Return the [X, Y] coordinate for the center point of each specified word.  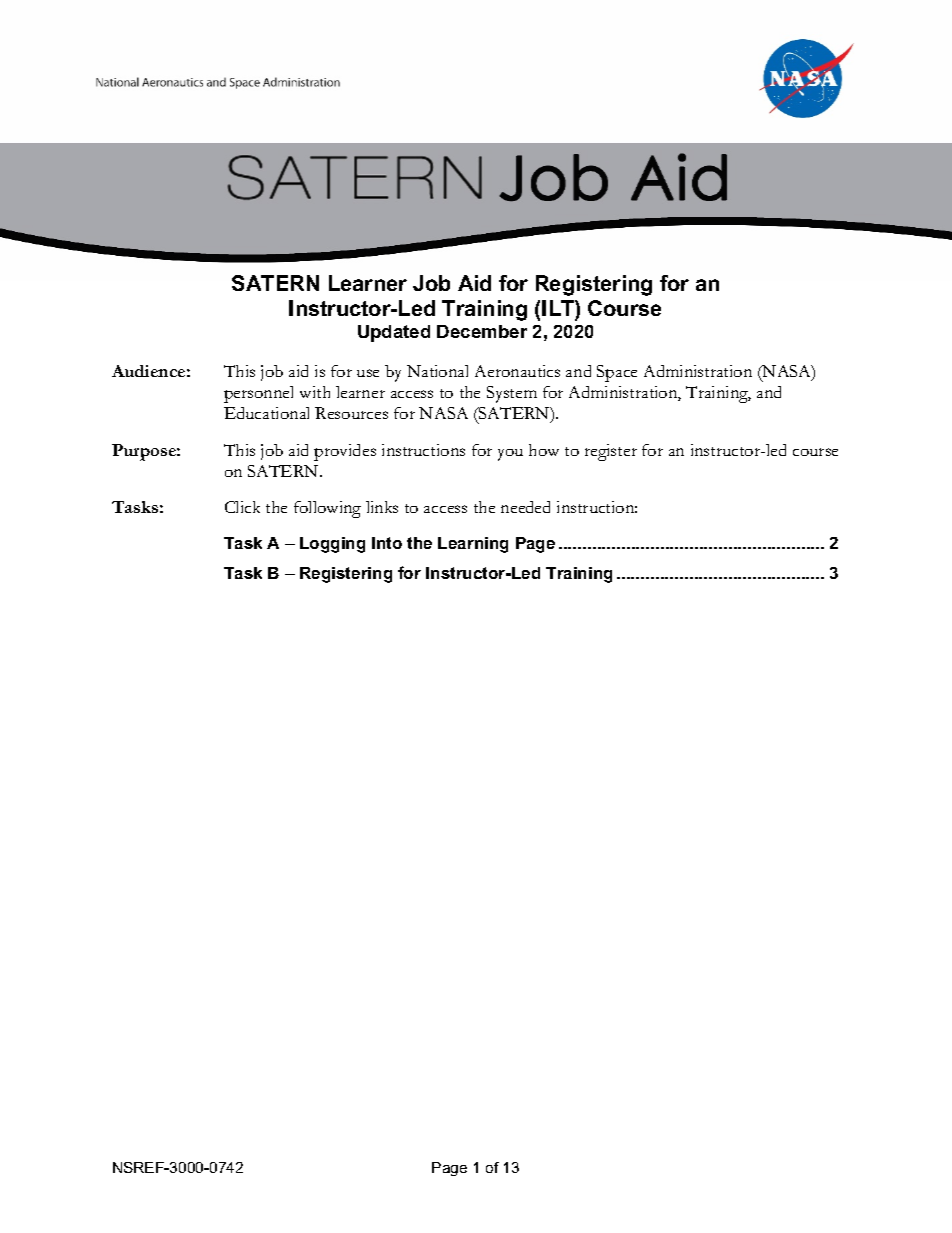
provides [345, 452]
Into [387, 543]
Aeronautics [517, 371]
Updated [394, 333]
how [544, 450]
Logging [332, 545]
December [482, 331]
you [510, 455]
